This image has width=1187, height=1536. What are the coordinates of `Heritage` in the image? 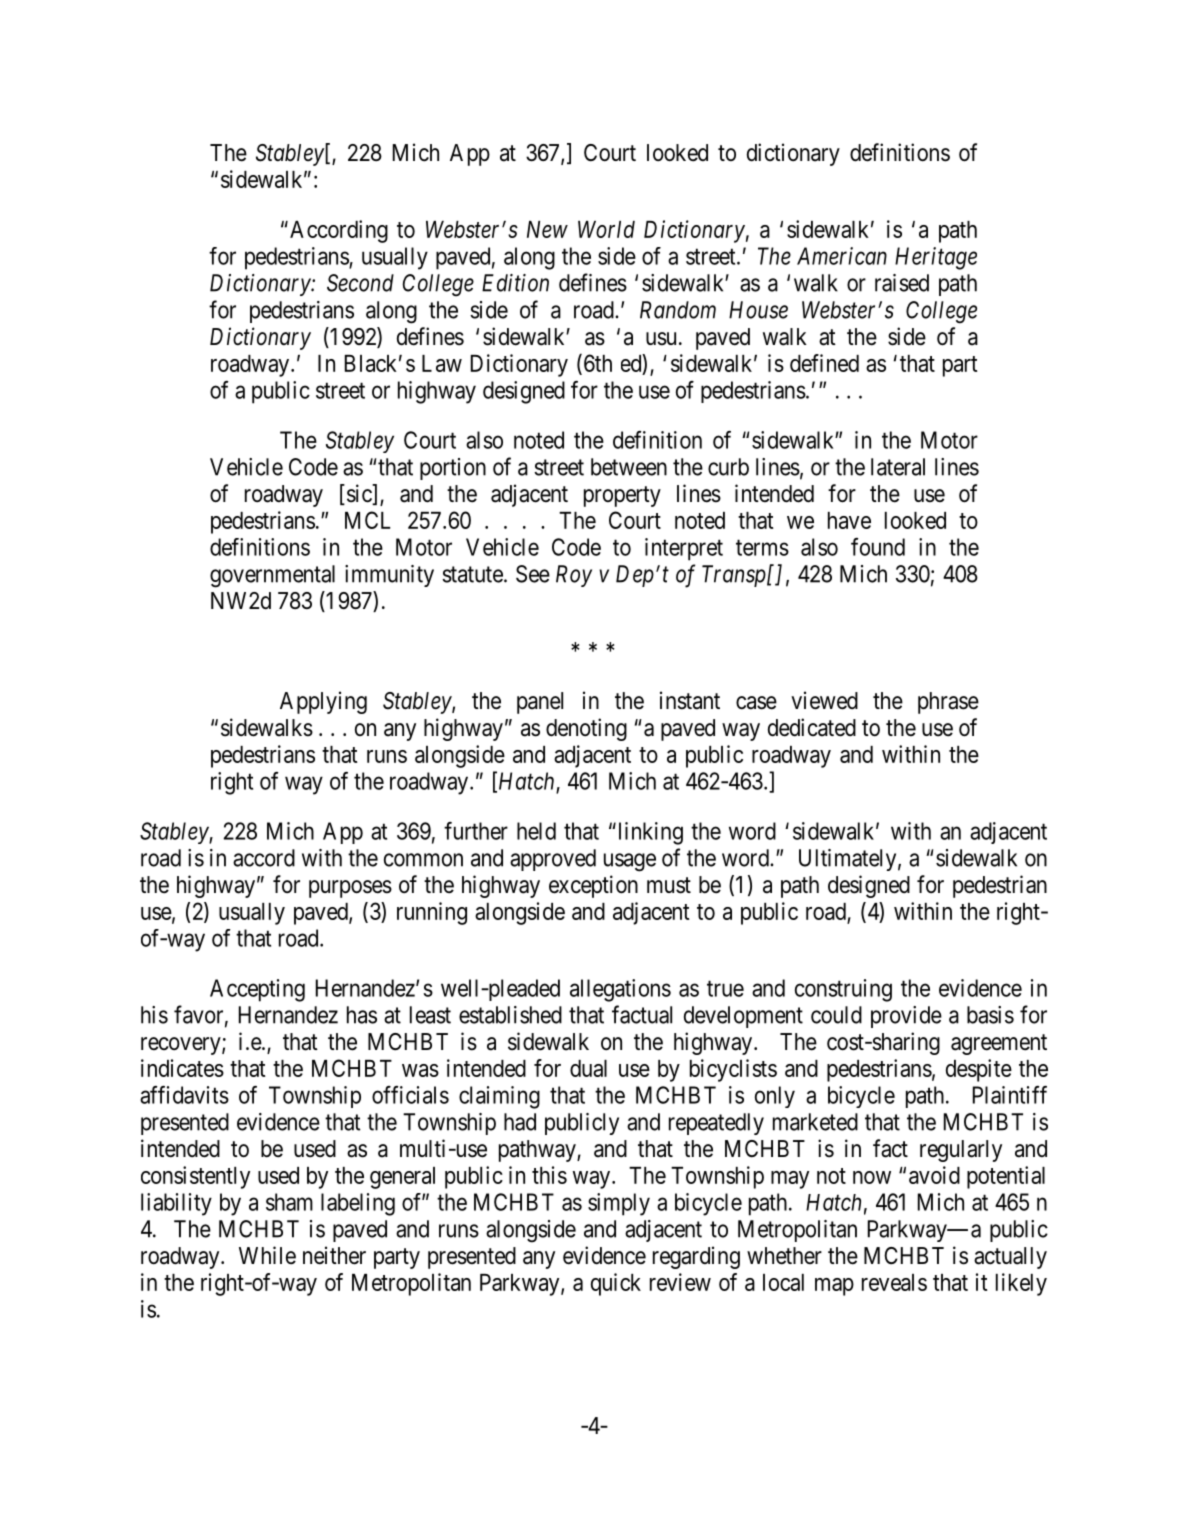 It's located at (936, 258).
